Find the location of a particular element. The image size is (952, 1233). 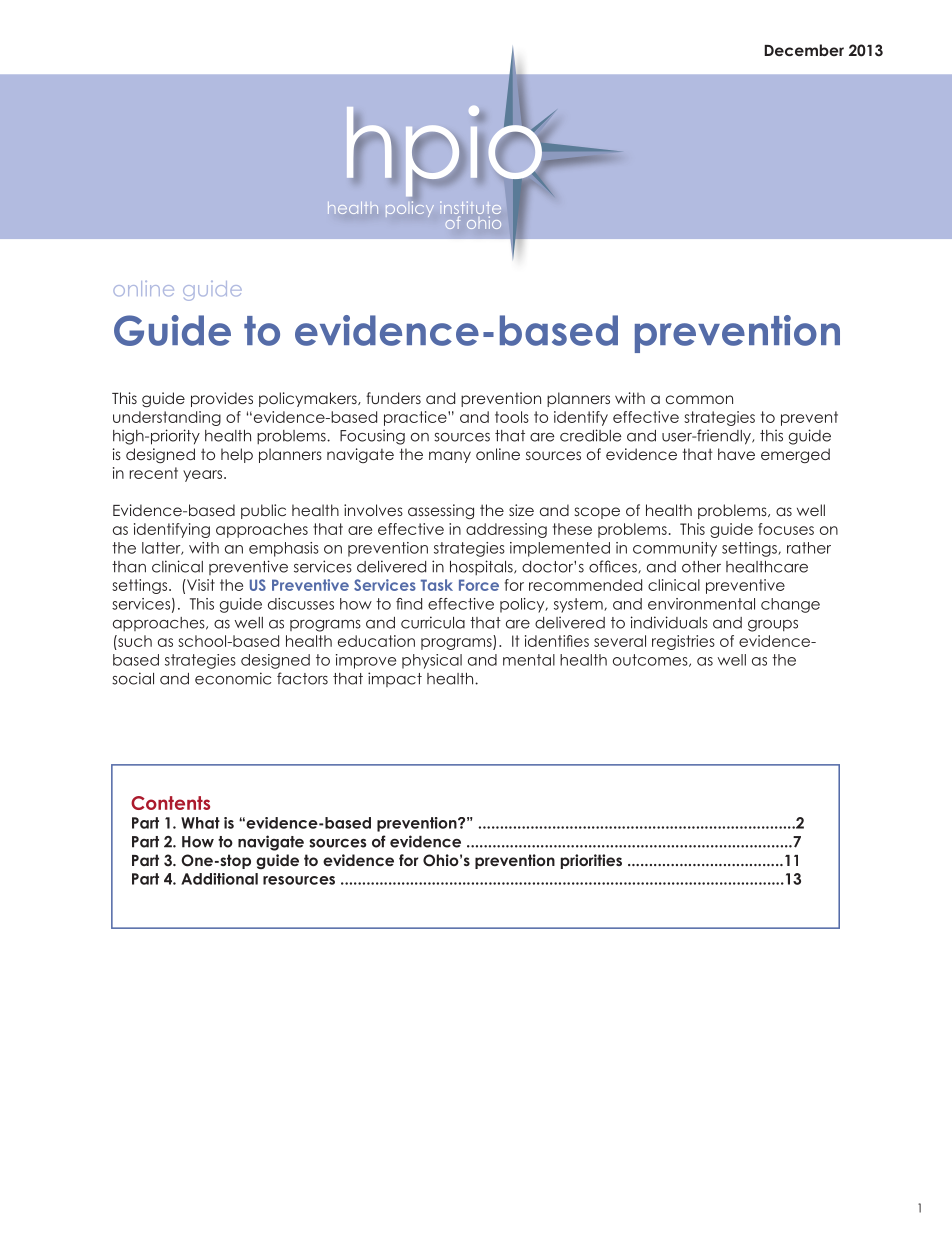

understanding is located at coordinates (167, 418).
